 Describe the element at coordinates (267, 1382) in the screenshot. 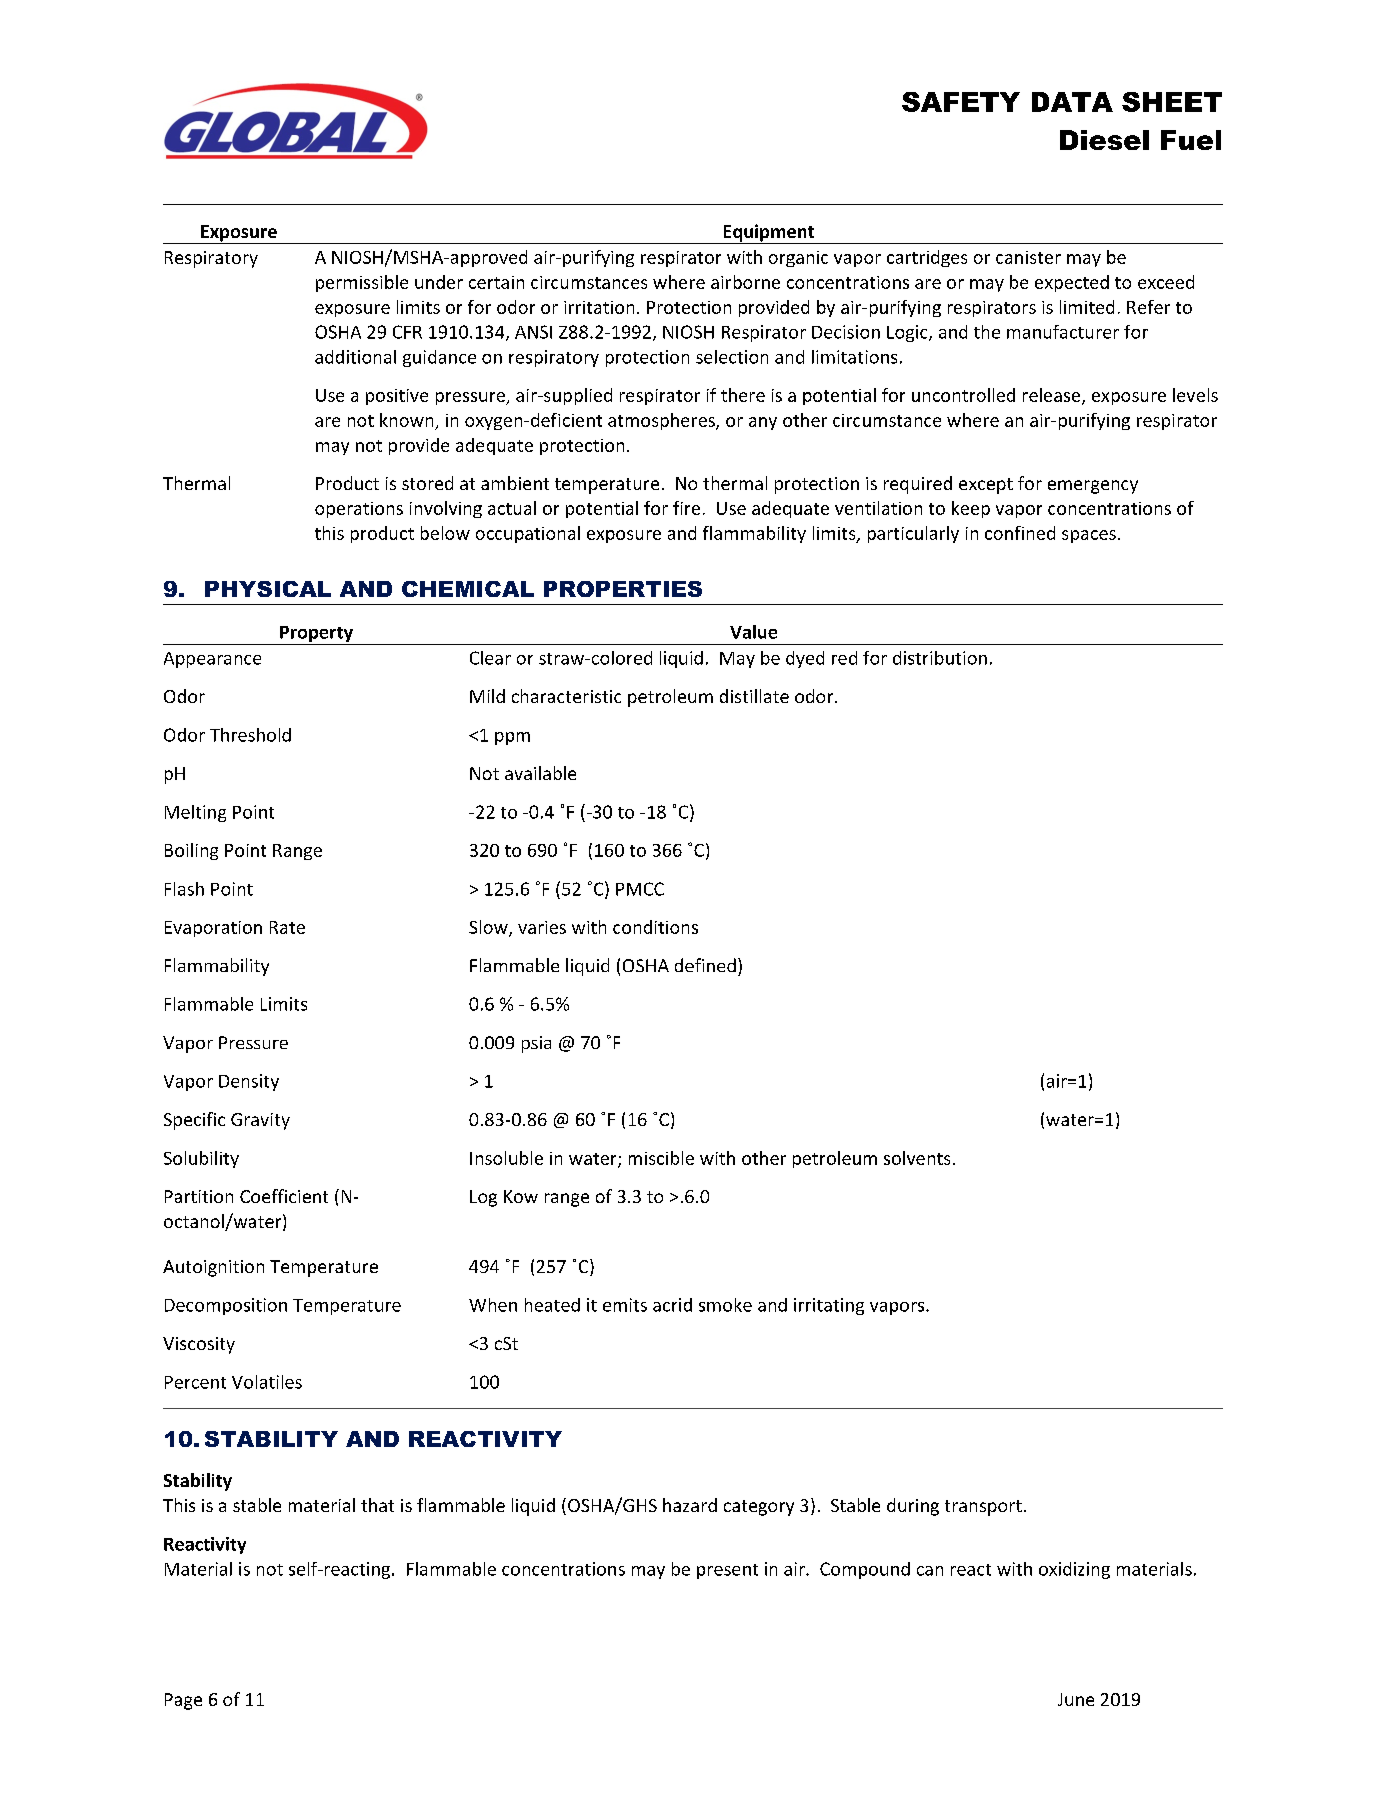

I see `Volatiles` at that location.
